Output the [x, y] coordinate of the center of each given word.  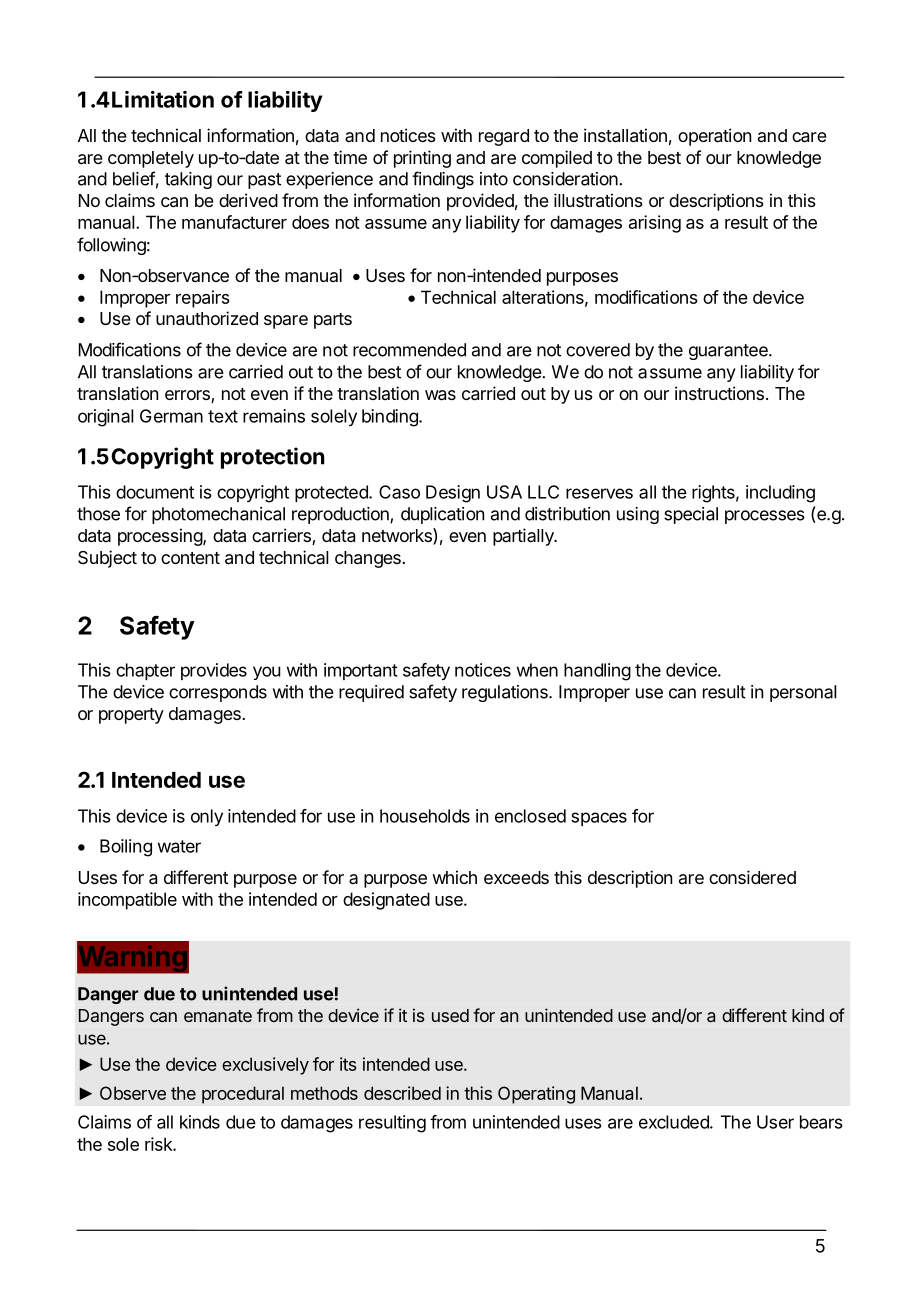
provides [214, 671]
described [402, 1093]
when [537, 670]
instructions [719, 393]
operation [714, 137]
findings [443, 180]
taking [188, 180]
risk [159, 1144]
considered [752, 877]
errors [188, 396]
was [440, 395]
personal [803, 693]
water [179, 846]
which [454, 877]
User [775, 1122]
